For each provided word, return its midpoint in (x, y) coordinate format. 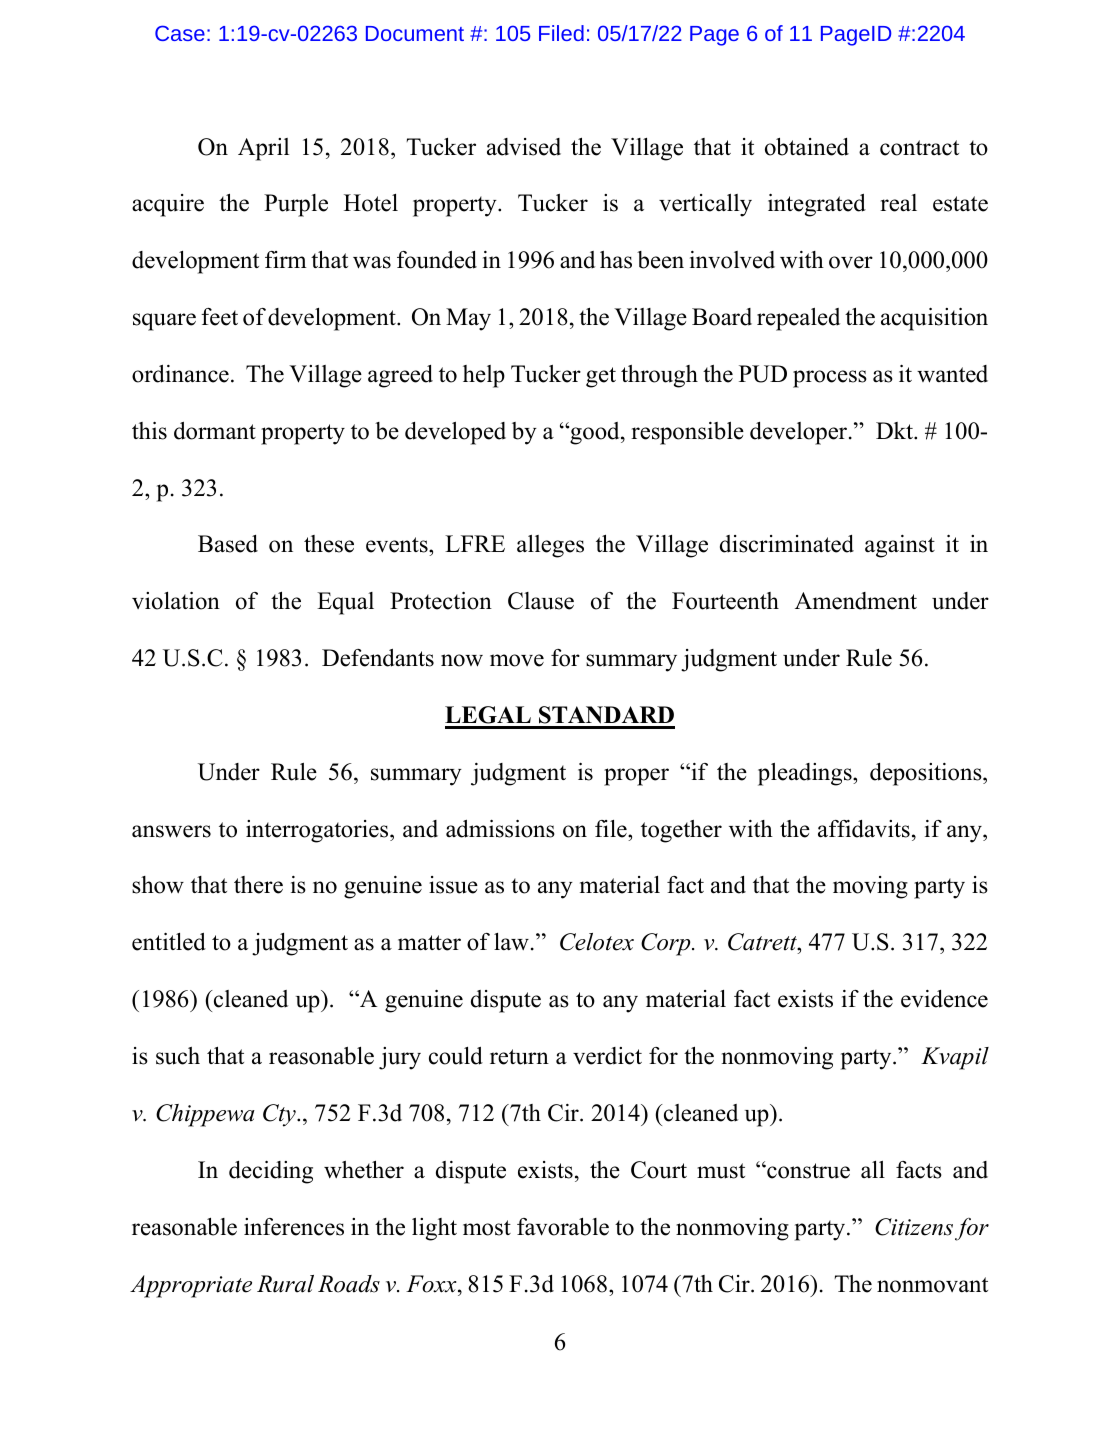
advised (524, 147)
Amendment (856, 601)
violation (176, 601)
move (517, 660)
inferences (294, 1227)
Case (180, 33)
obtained (807, 147)
